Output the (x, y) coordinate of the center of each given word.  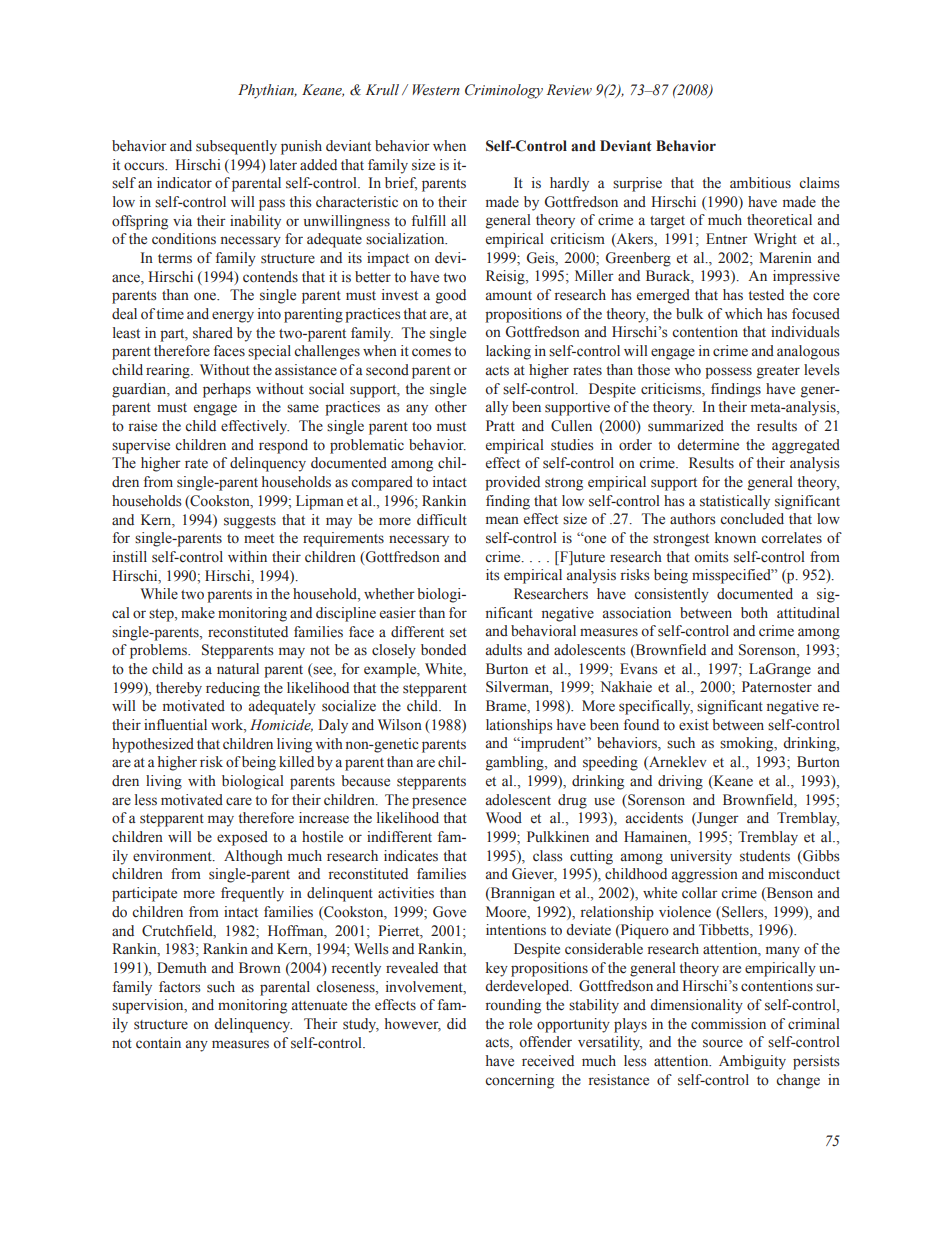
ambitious (760, 182)
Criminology (504, 91)
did (456, 1023)
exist (694, 725)
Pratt (500, 425)
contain (158, 1043)
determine (708, 445)
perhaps (227, 390)
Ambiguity (752, 1062)
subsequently (236, 147)
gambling (516, 763)
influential (175, 725)
